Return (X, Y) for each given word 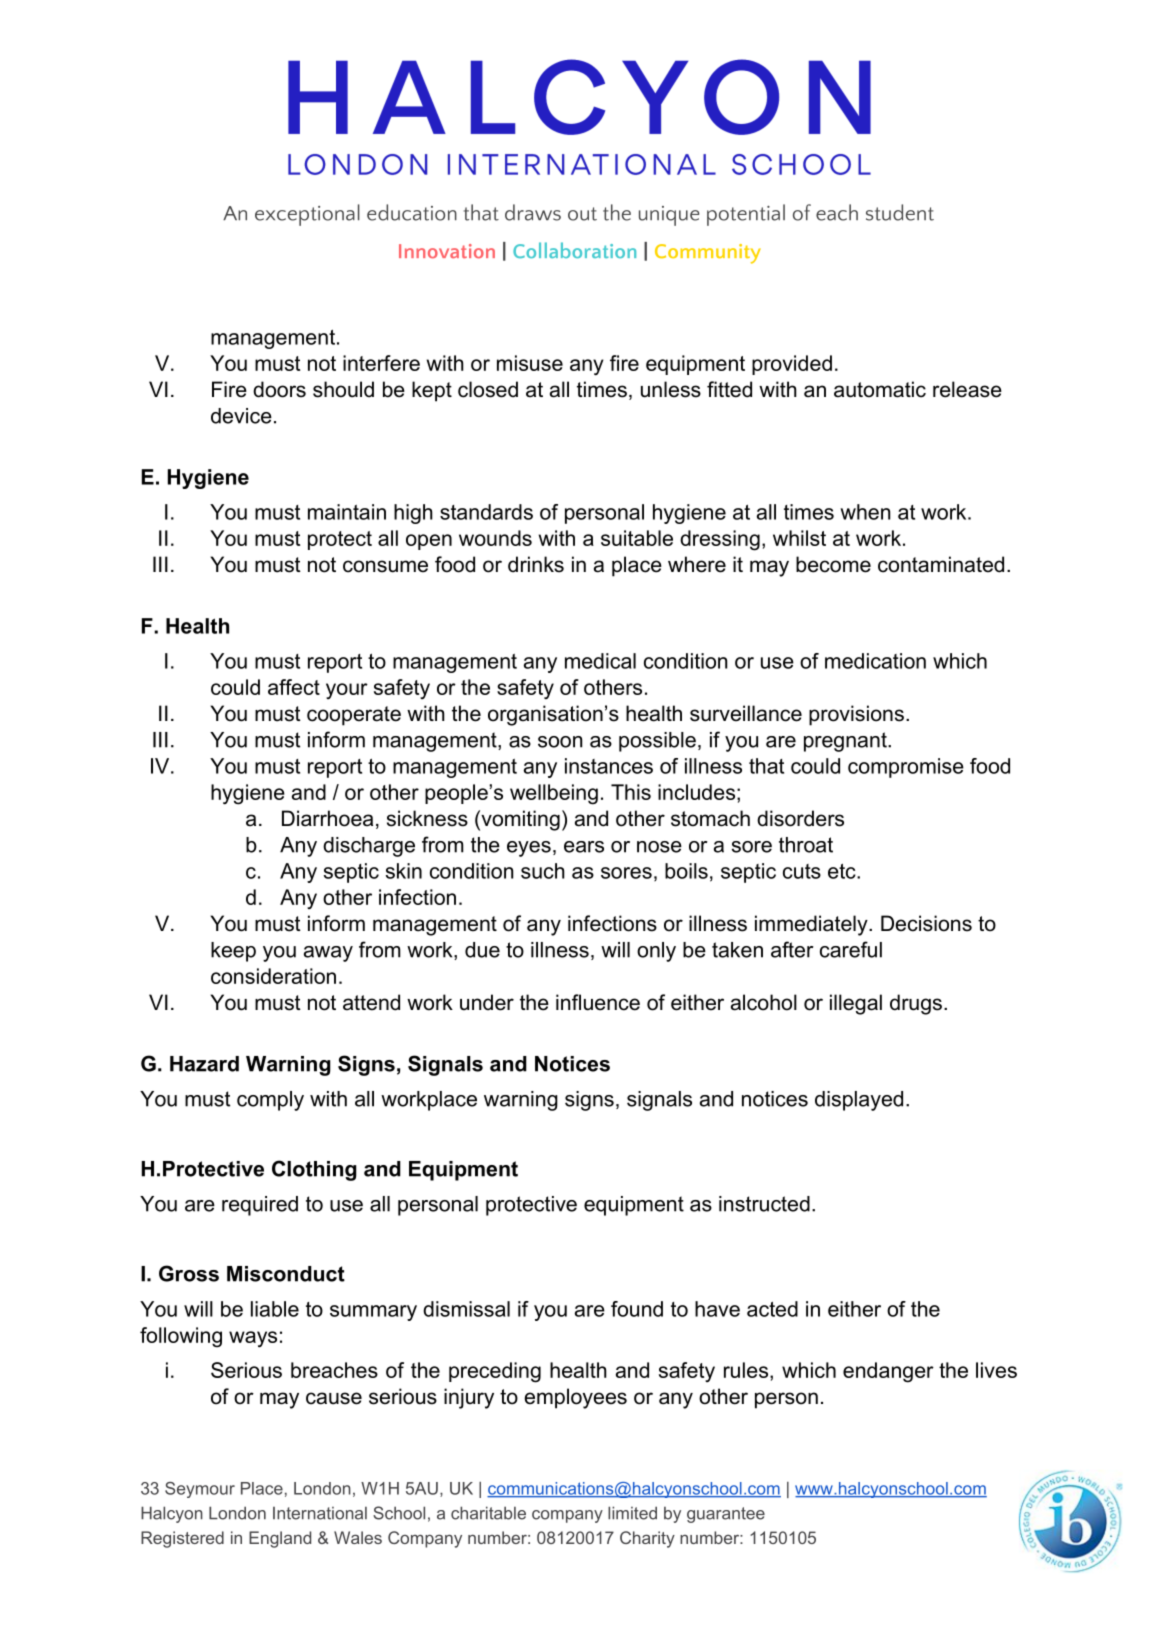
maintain (347, 512)
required (260, 1206)
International (320, 1513)
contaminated (941, 564)
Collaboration (574, 250)
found (637, 1309)
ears (584, 847)
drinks (536, 564)
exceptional (307, 215)
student (900, 212)
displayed (859, 1101)
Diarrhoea (327, 818)
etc (843, 871)
